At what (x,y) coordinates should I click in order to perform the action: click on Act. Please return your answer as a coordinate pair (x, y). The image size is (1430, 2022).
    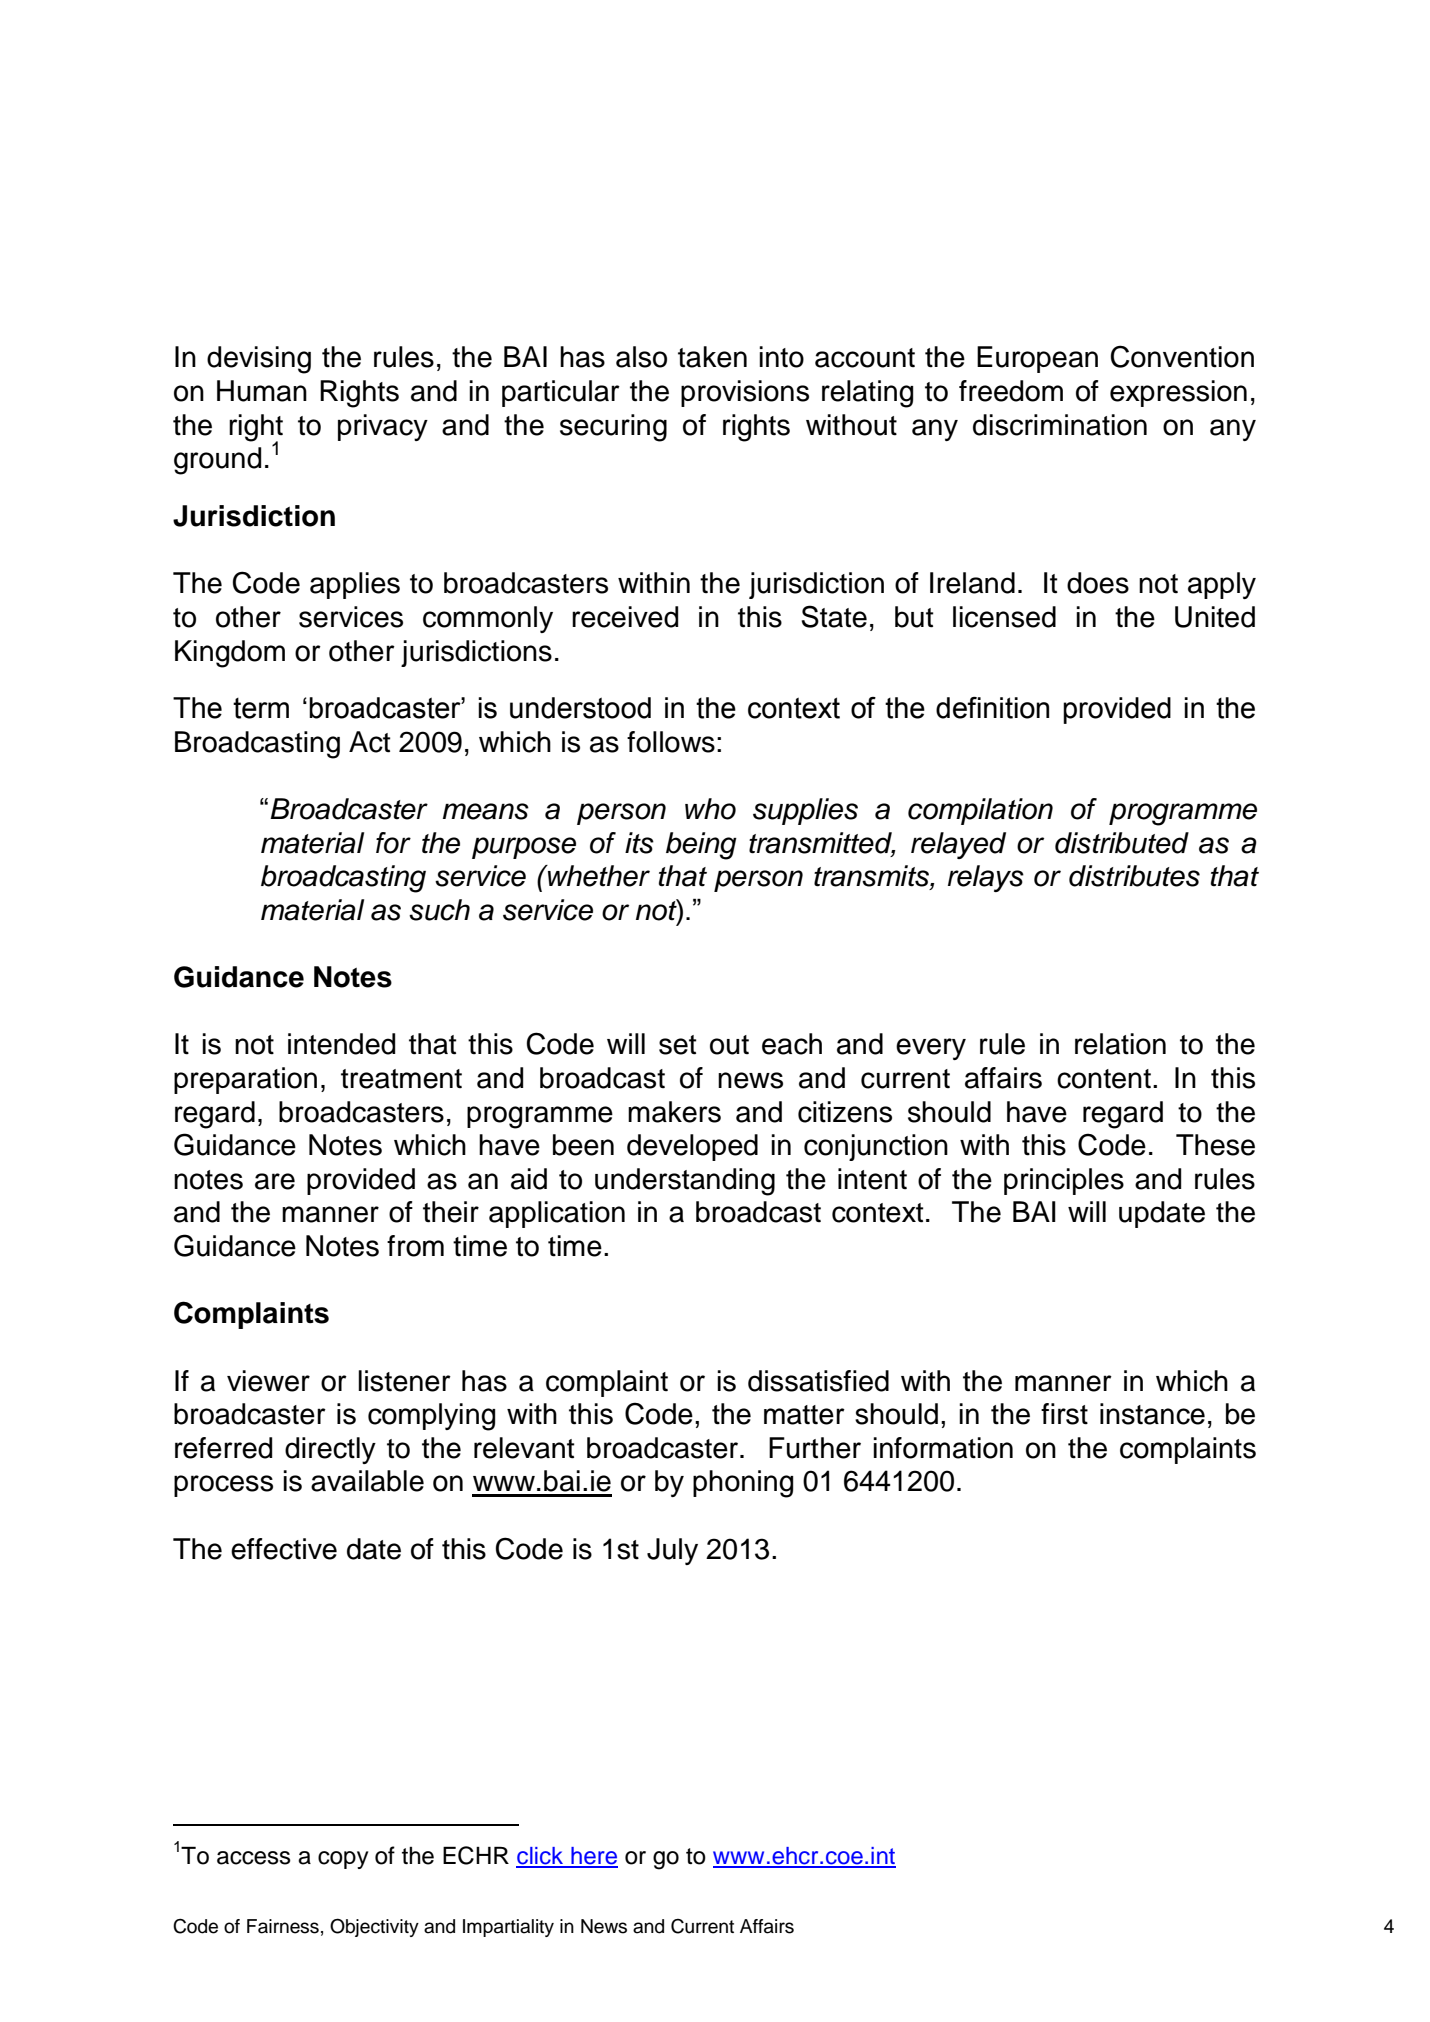
    Looking at the image, I should click on (370, 742).
